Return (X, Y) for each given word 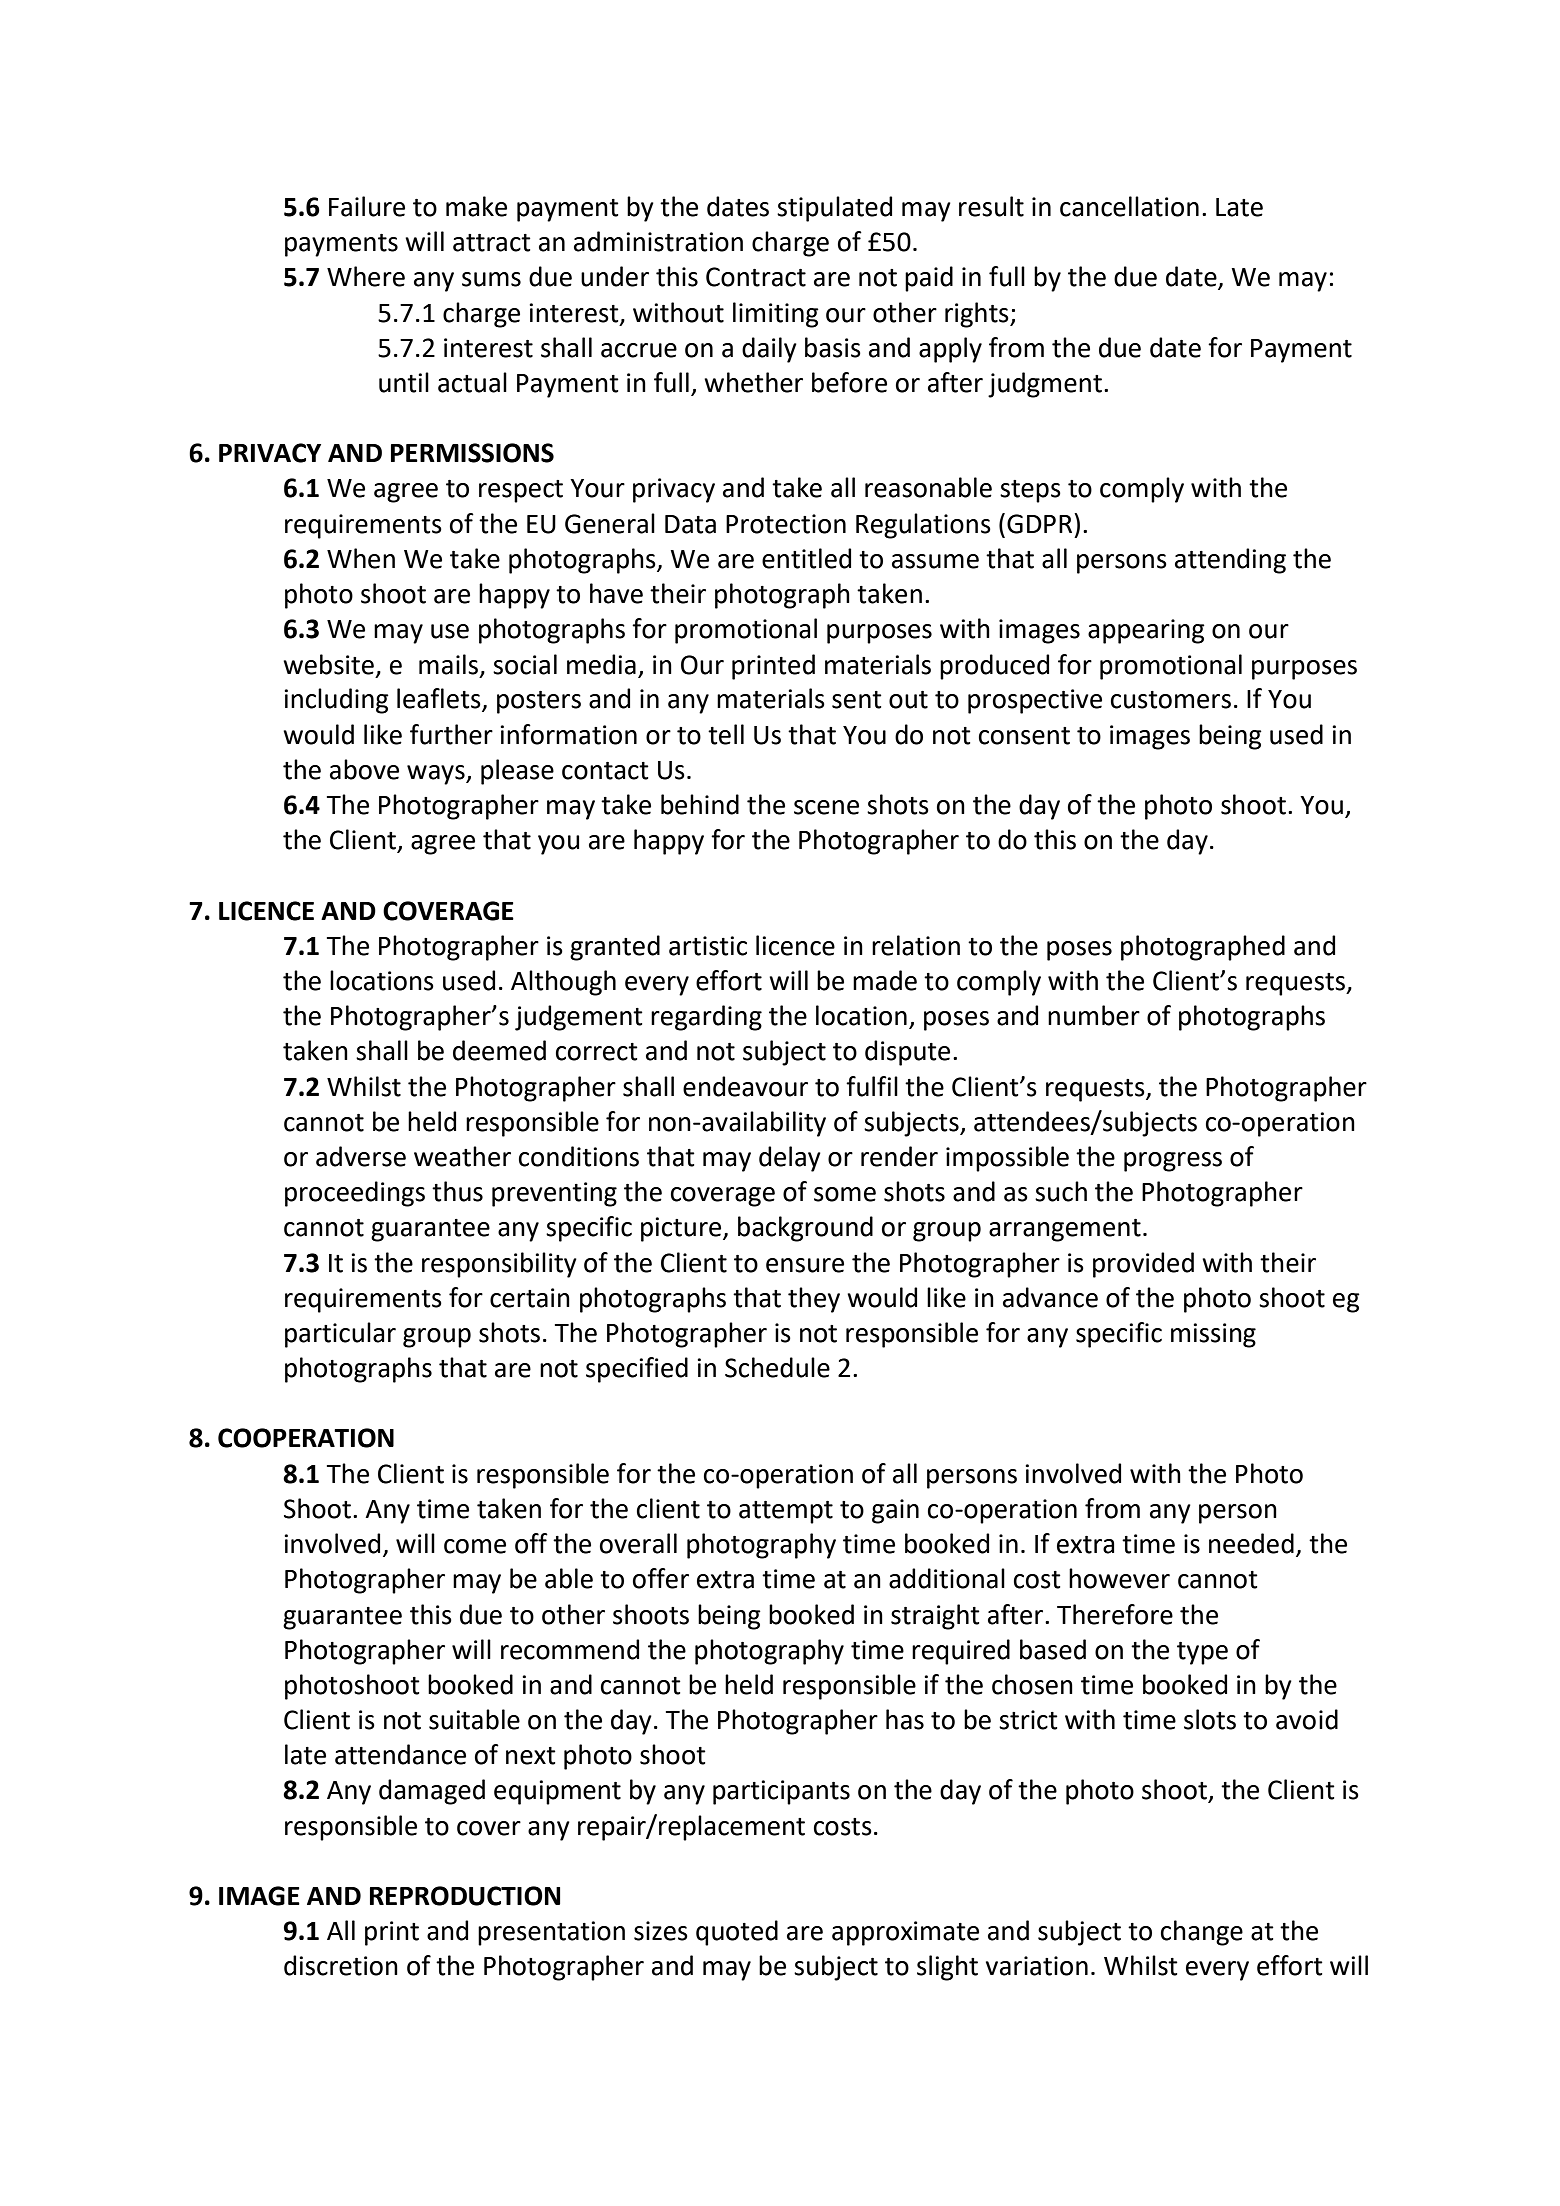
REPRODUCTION (465, 1896)
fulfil (872, 1086)
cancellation (1129, 206)
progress (1173, 1162)
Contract (756, 277)
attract (492, 243)
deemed (499, 1050)
